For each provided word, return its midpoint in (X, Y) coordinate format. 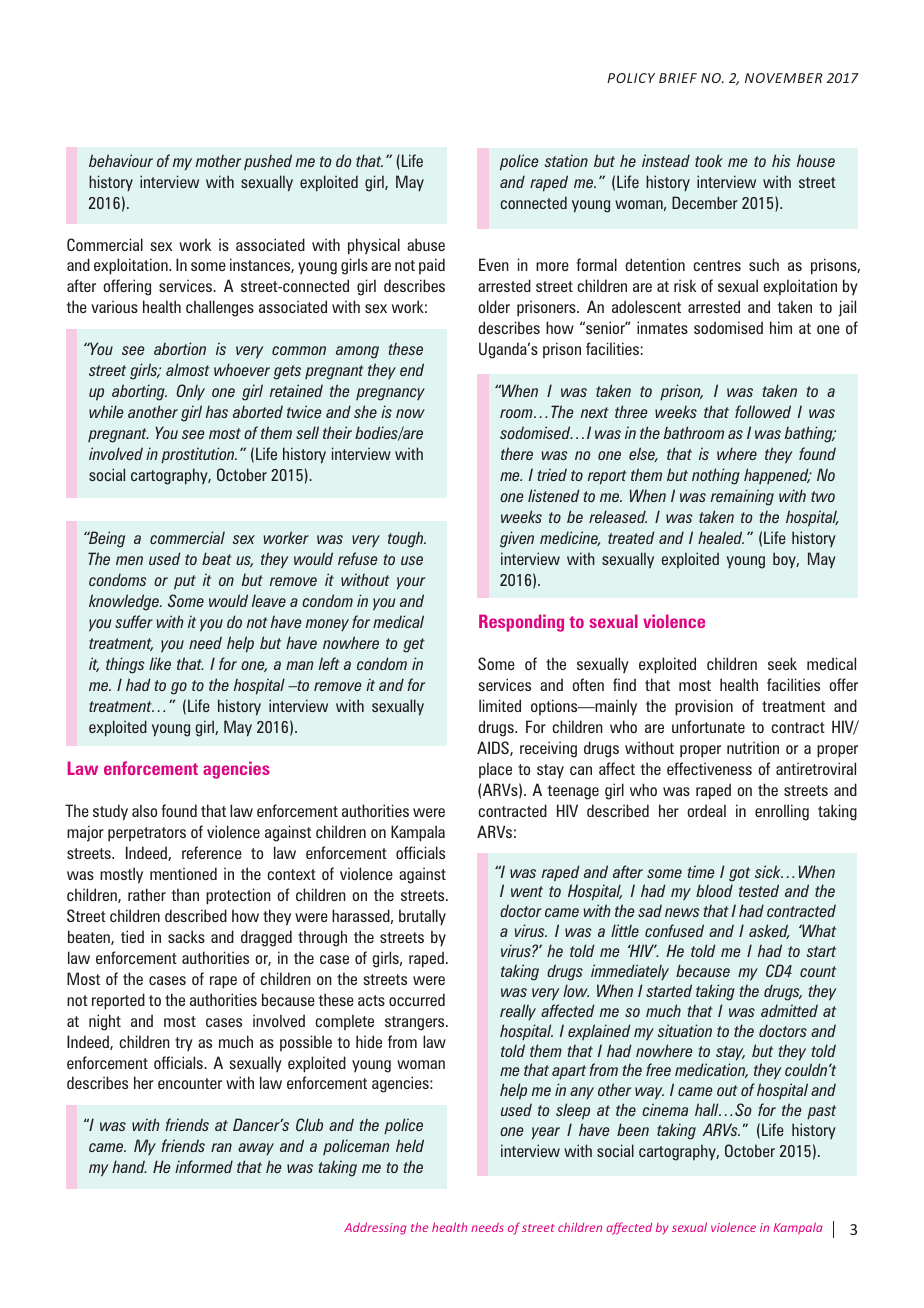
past (821, 1112)
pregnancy (390, 394)
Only (190, 392)
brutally (422, 917)
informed (204, 1166)
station (566, 160)
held (410, 1145)
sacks (186, 936)
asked (769, 931)
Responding (521, 623)
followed (763, 411)
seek (782, 663)
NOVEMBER (784, 78)
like (160, 663)
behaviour (121, 160)
